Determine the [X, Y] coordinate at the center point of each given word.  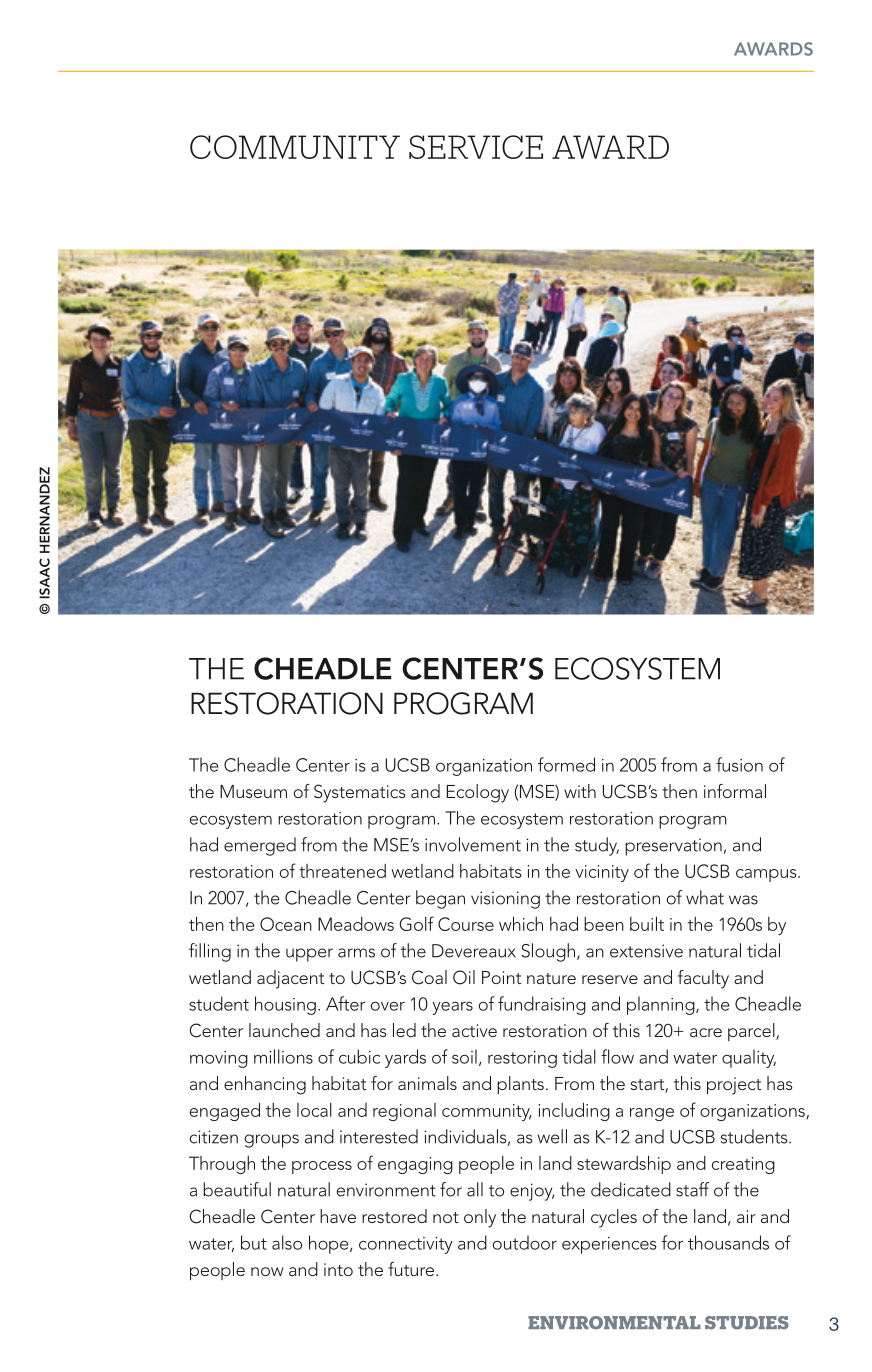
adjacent [290, 979]
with [580, 791]
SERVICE [476, 147]
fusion [739, 764]
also [287, 1242]
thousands [728, 1242]
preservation [673, 847]
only [480, 1218]
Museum [253, 791]
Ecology [478, 793]
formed [566, 764]
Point [501, 977]
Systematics [360, 793]
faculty [703, 979]
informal [735, 791]
